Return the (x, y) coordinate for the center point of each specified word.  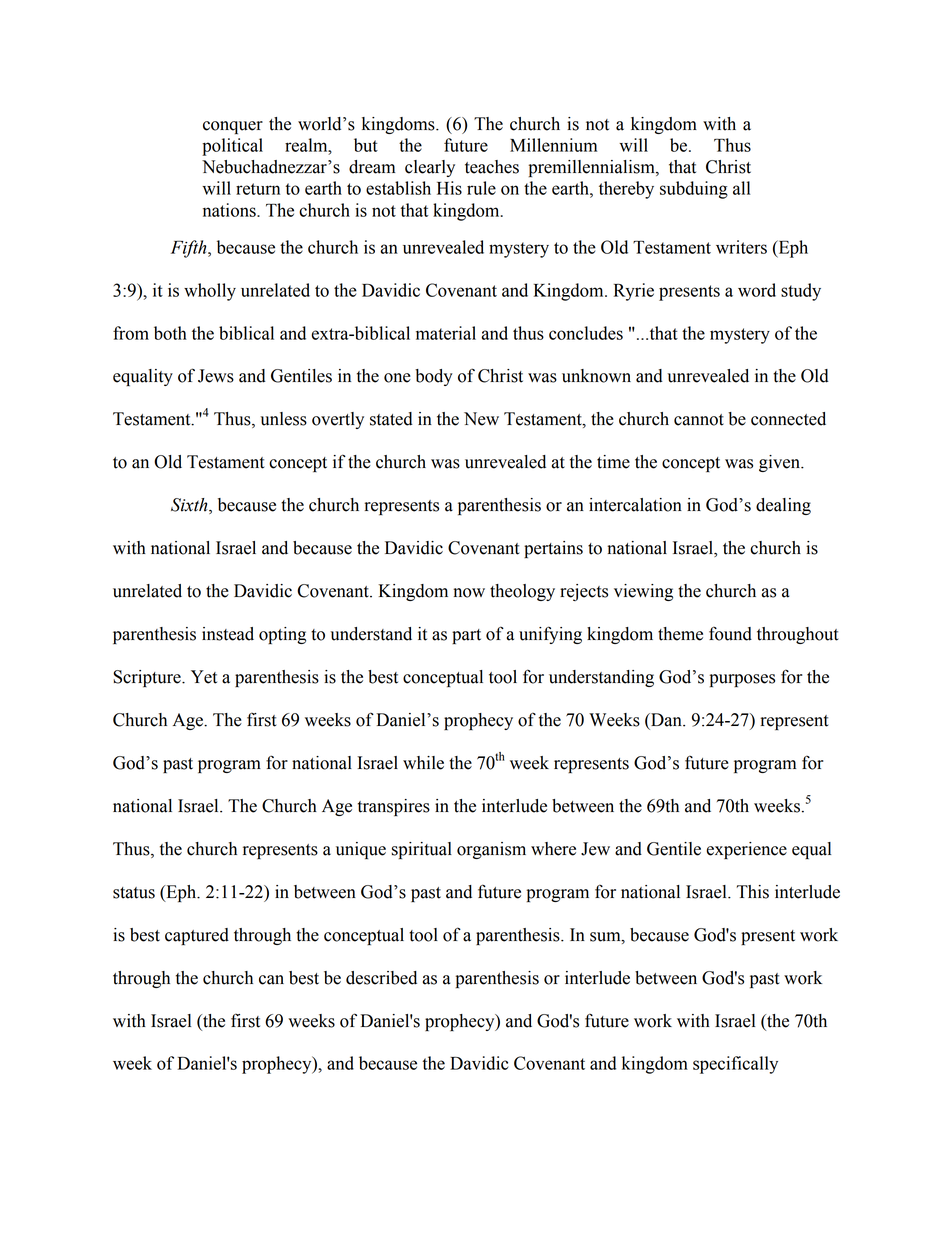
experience (746, 850)
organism (491, 850)
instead (228, 634)
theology (522, 592)
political (232, 147)
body (434, 377)
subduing (694, 190)
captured (197, 936)
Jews (216, 376)
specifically (735, 1065)
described (381, 978)
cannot (699, 420)
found (730, 633)
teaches (492, 167)
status (134, 893)
